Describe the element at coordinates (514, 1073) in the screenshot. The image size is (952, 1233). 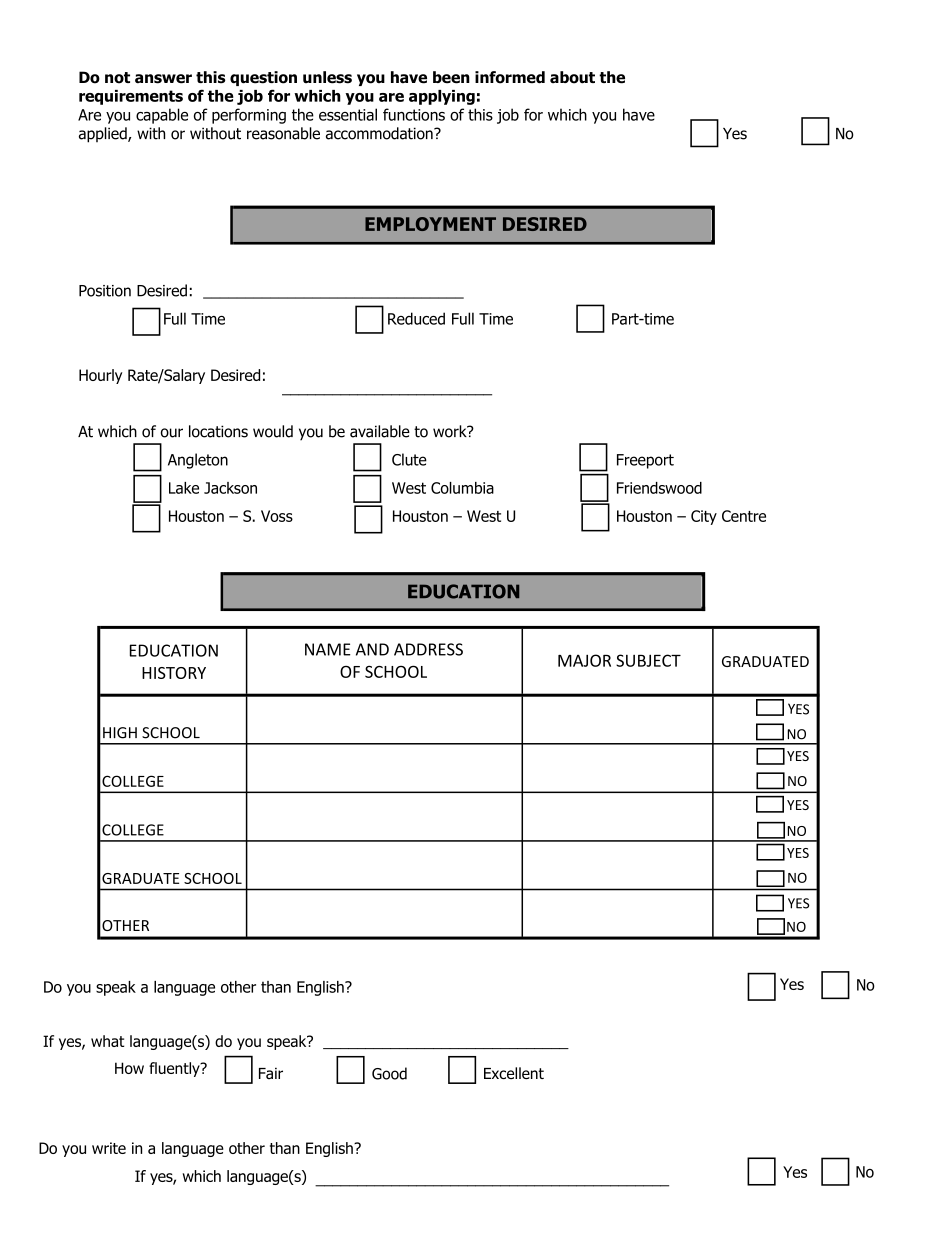
I see `Excellent` at that location.
